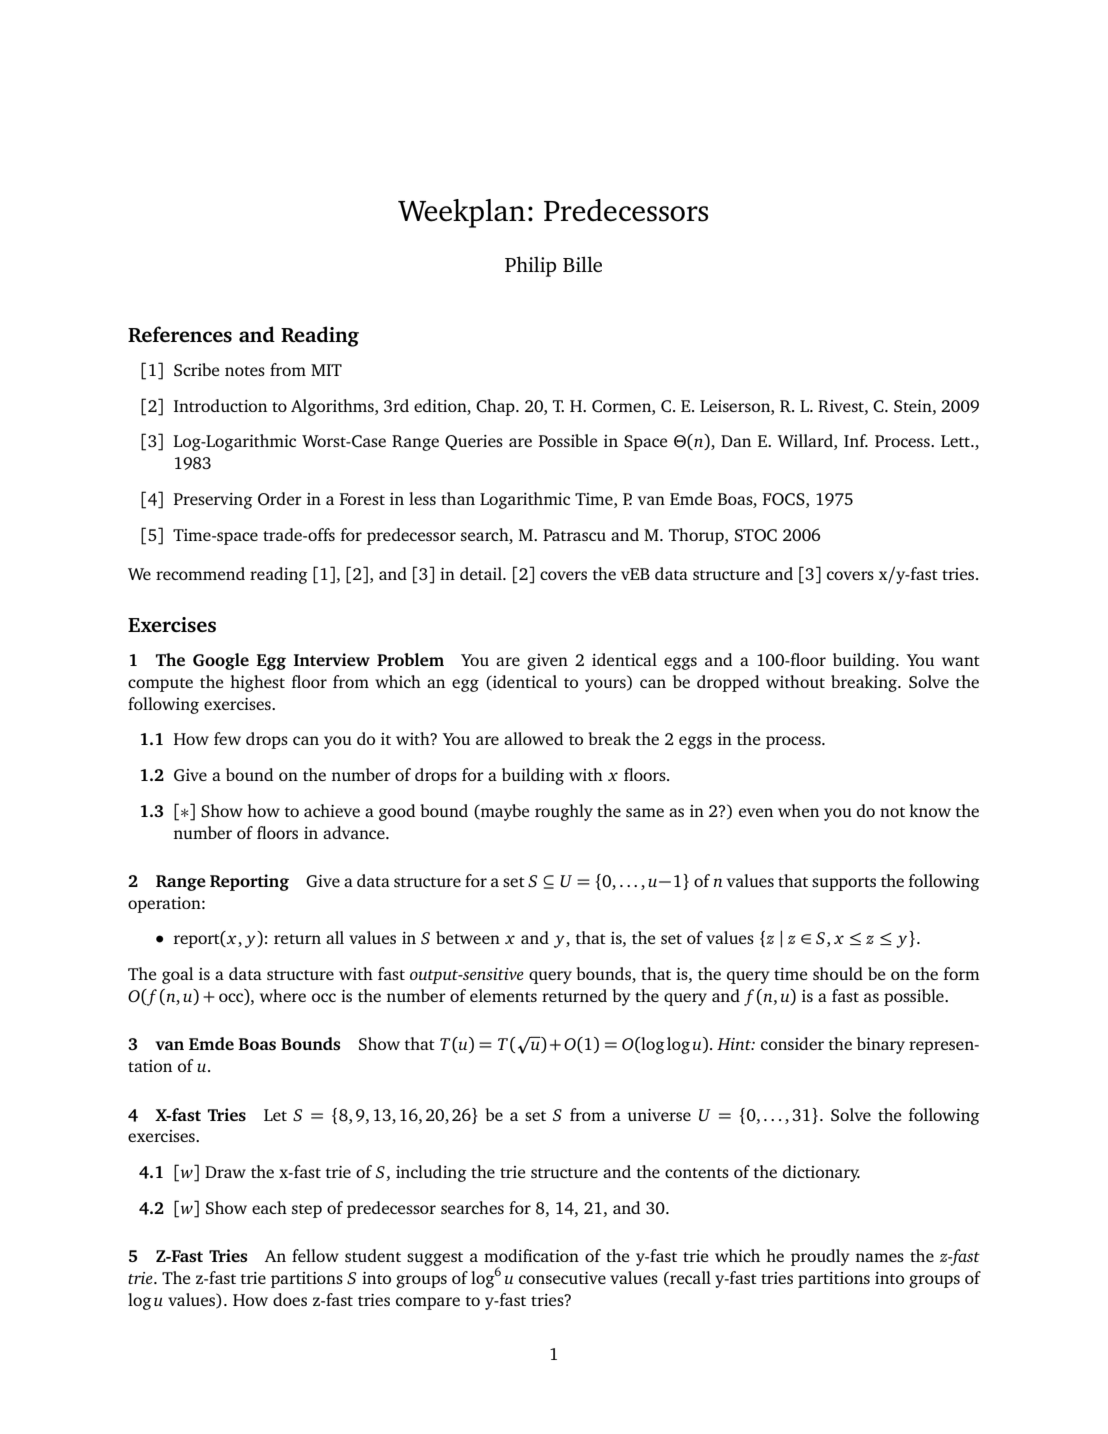 The height and width of the image is (1434, 1108). I want to click on roughly, so click(564, 812).
